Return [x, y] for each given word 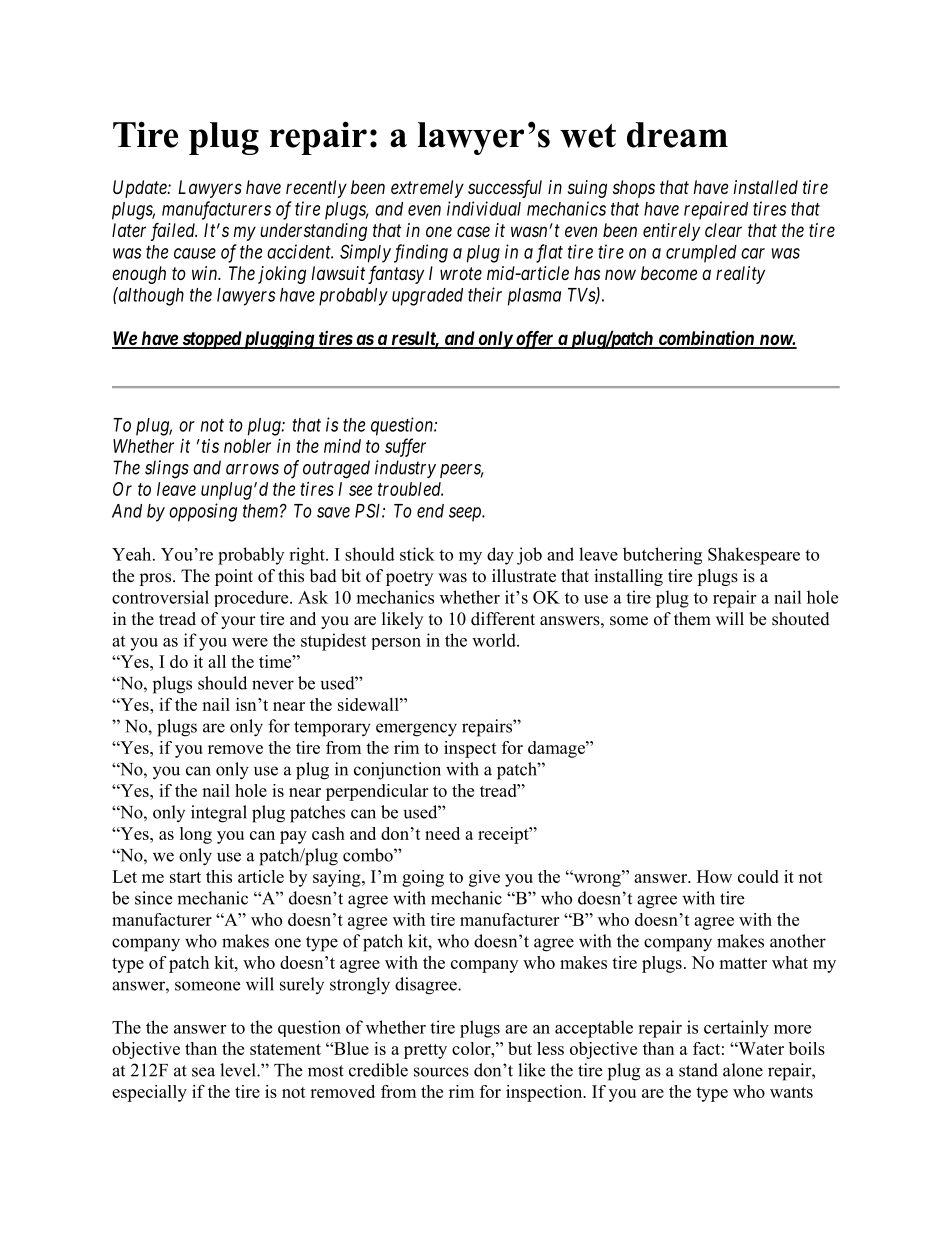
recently [316, 189]
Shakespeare [754, 556]
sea [203, 1072]
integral [219, 814]
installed [766, 187]
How [714, 876]
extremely [427, 189]
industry [405, 469]
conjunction [397, 771]
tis [209, 446]
